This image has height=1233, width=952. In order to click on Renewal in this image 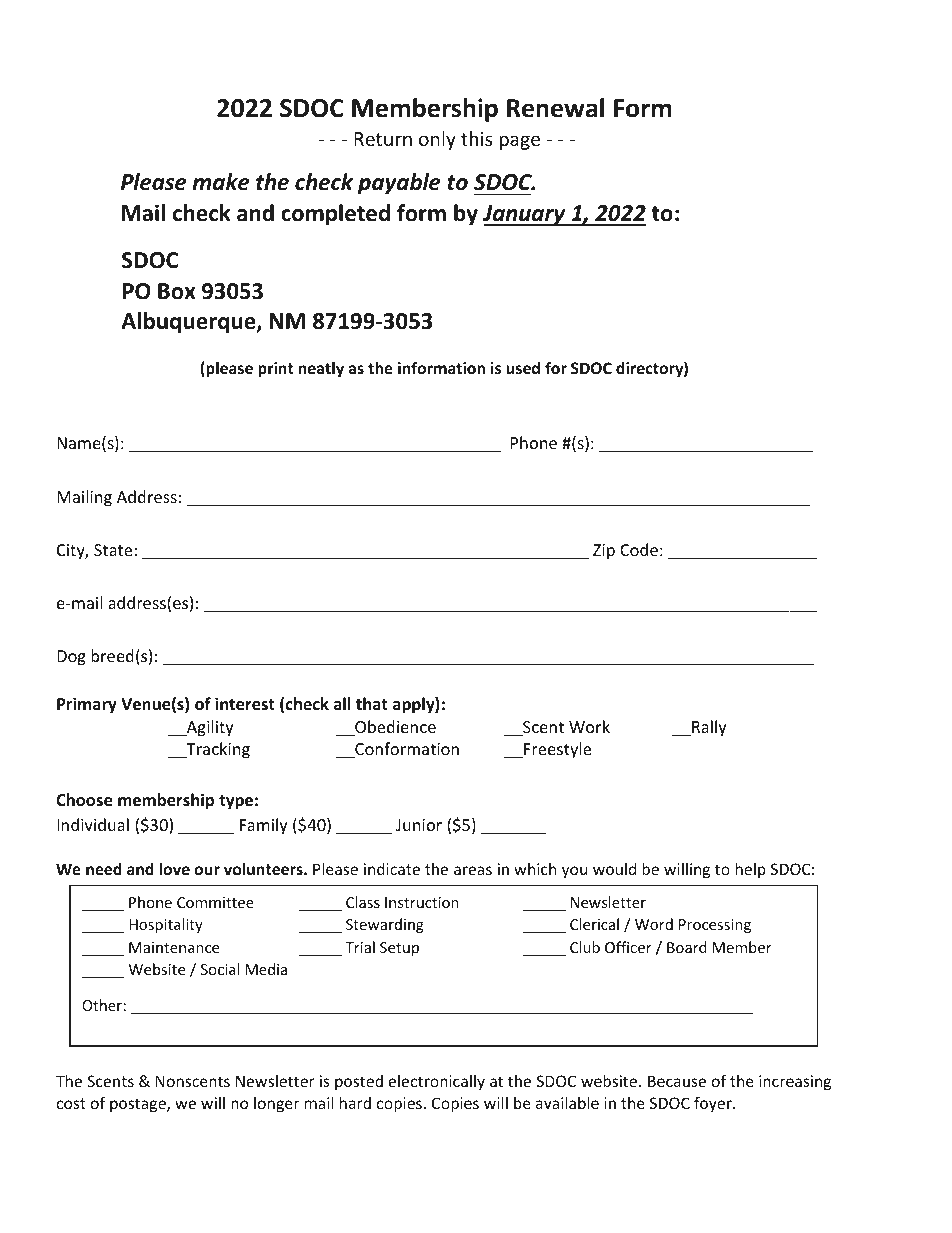, I will do `click(555, 108)`.
